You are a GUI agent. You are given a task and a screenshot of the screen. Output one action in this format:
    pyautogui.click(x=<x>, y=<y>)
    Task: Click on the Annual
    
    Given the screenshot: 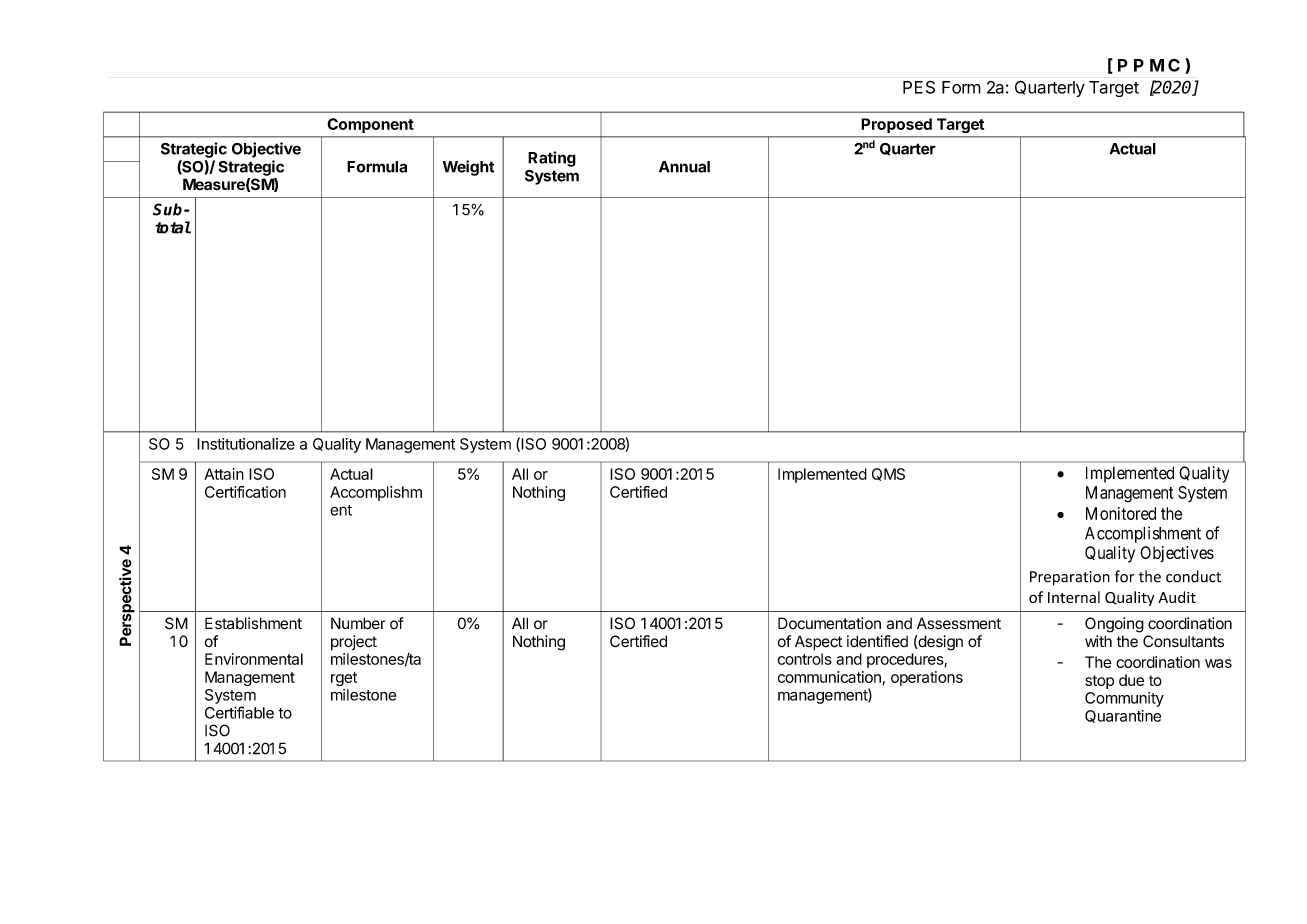 What is the action you would take?
    pyautogui.click(x=684, y=167)
